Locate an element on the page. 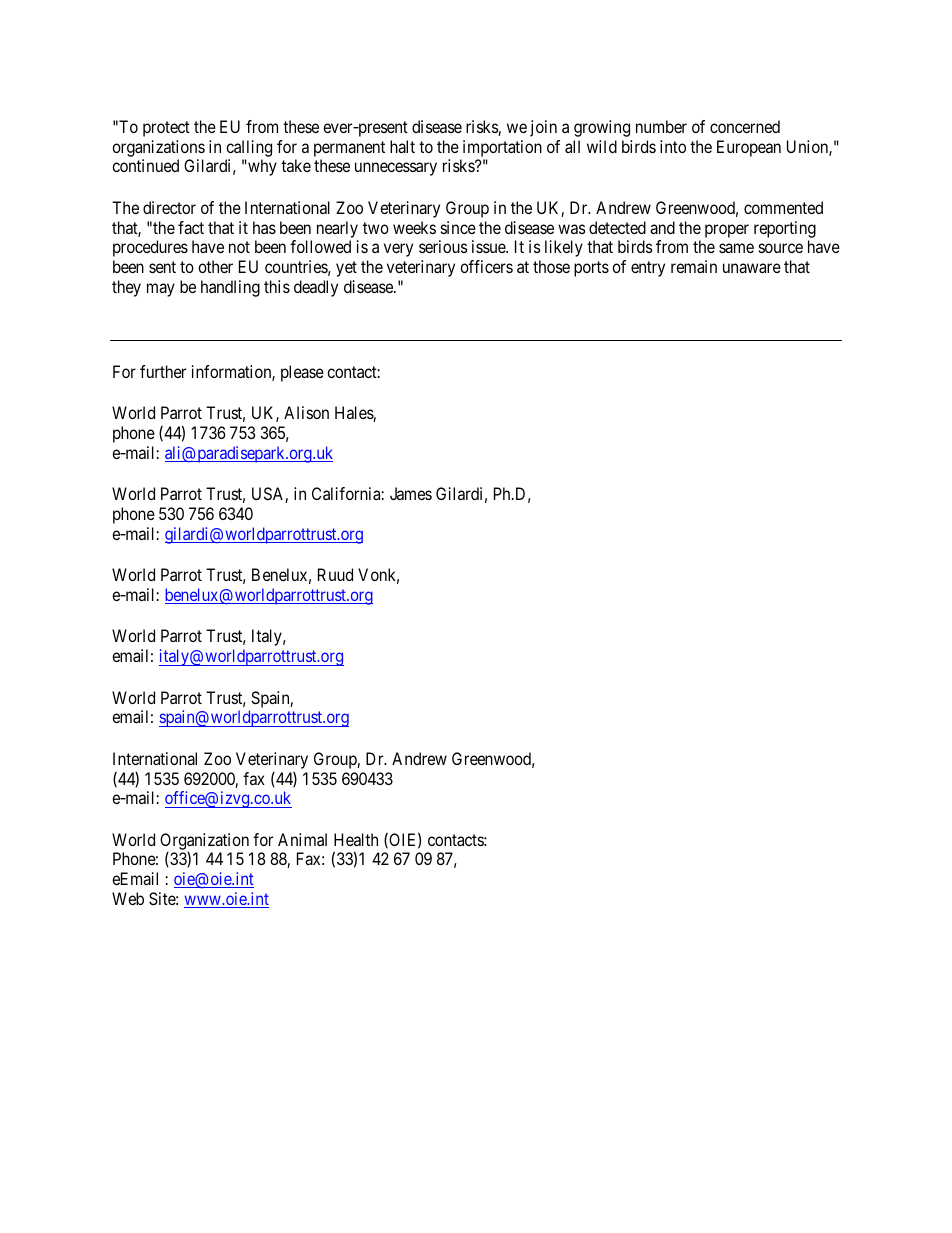 The image size is (952, 1233). those is located at coordinates (551, 266).
